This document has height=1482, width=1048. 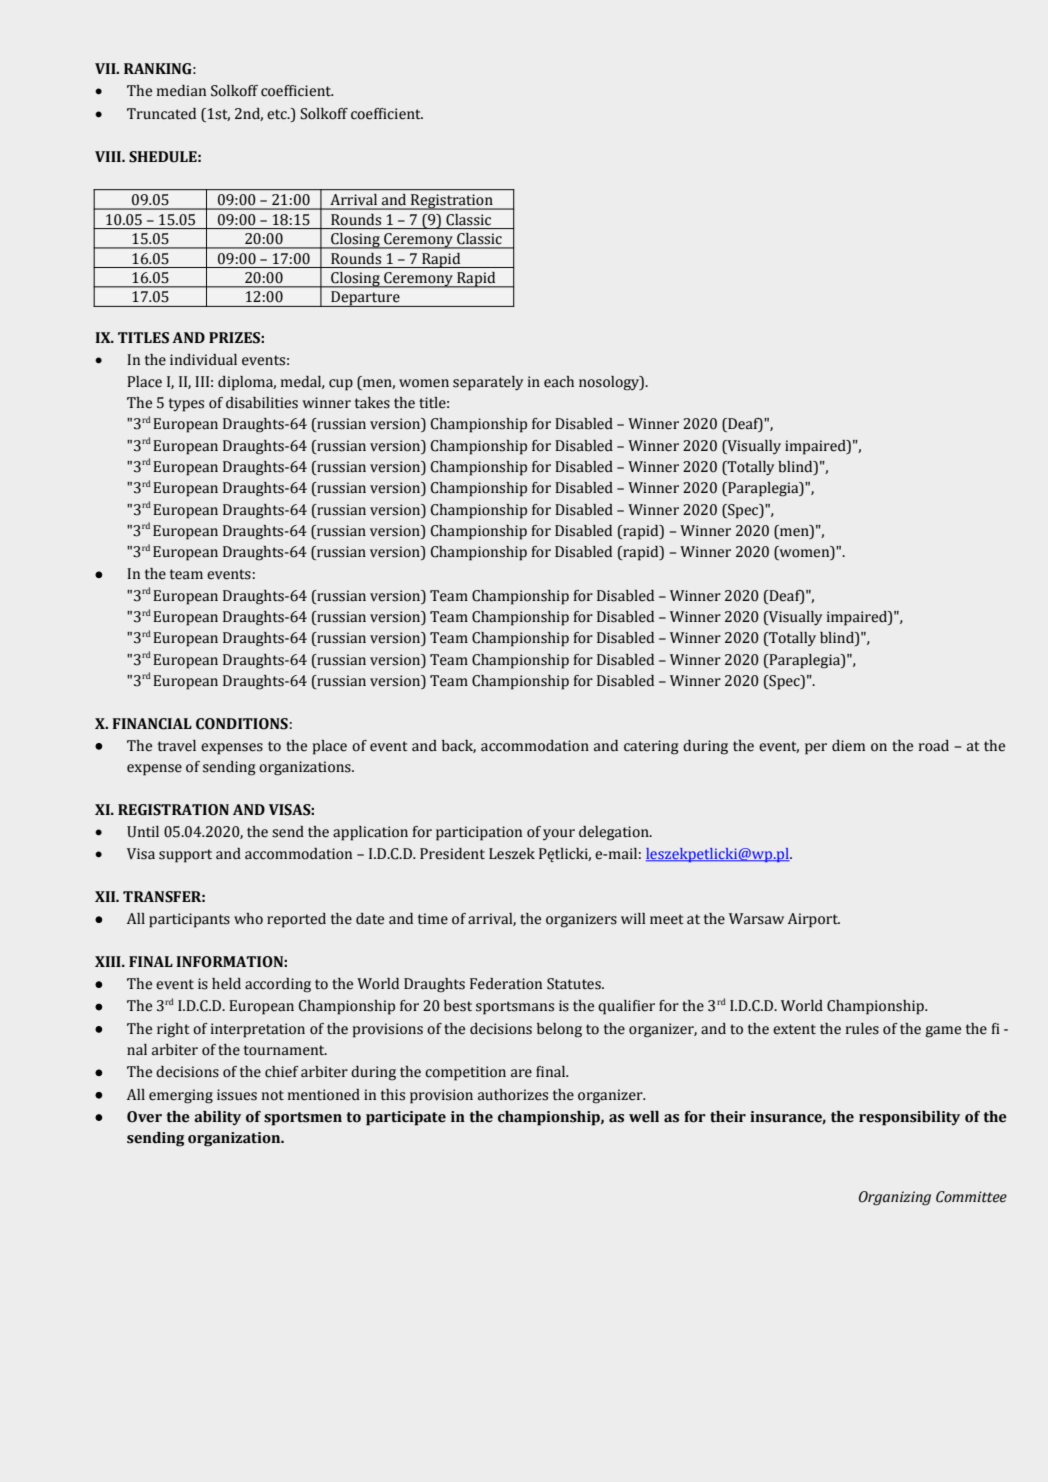 What do you see at coordinates (848, 746) in the document?
I see `diem` at bounding box center [848, 746].
